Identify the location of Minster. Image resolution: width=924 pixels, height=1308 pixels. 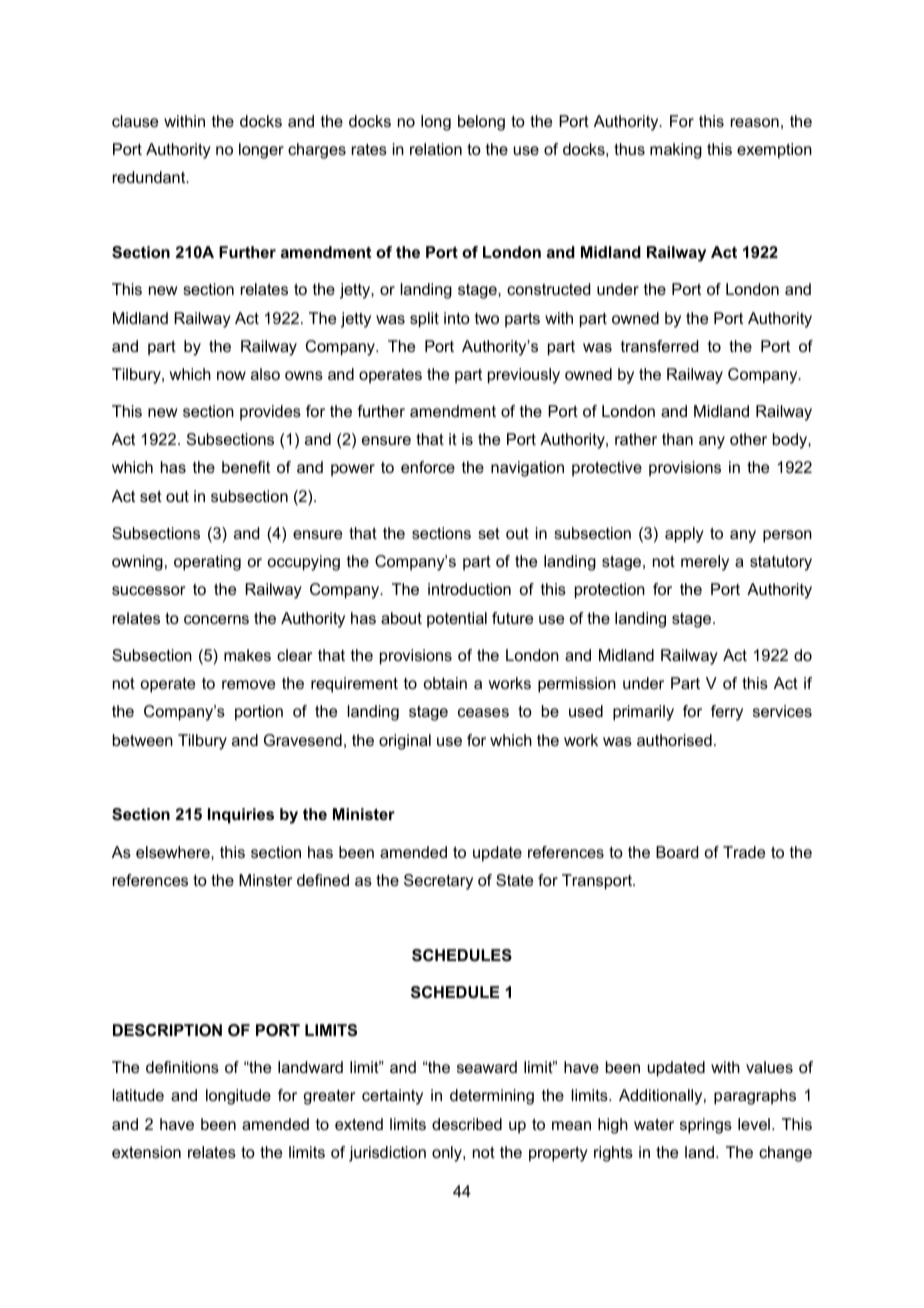
(265, 880).
